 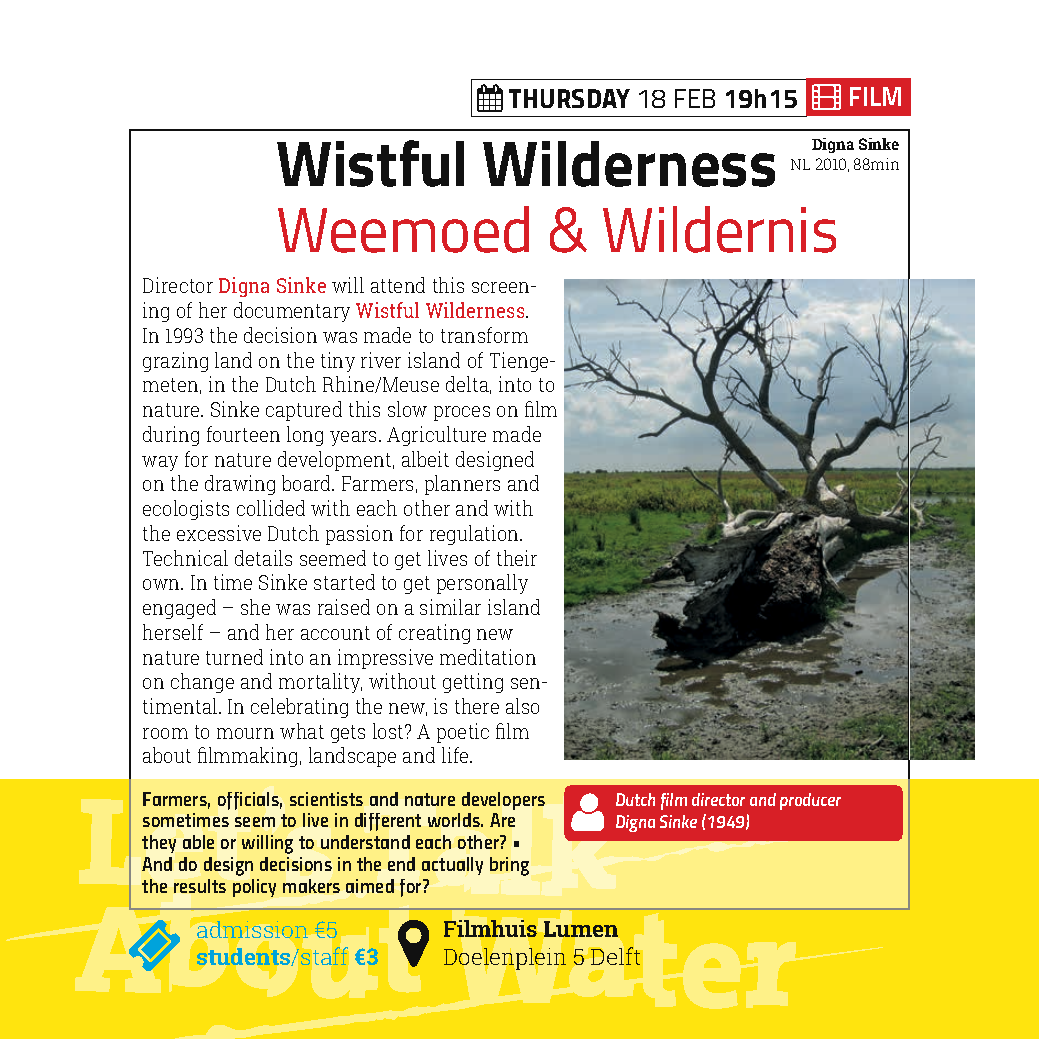 What do you see at coordinates (370, 886) in the screenshot?
I see `aimed` at bounding box center [370, 886].
